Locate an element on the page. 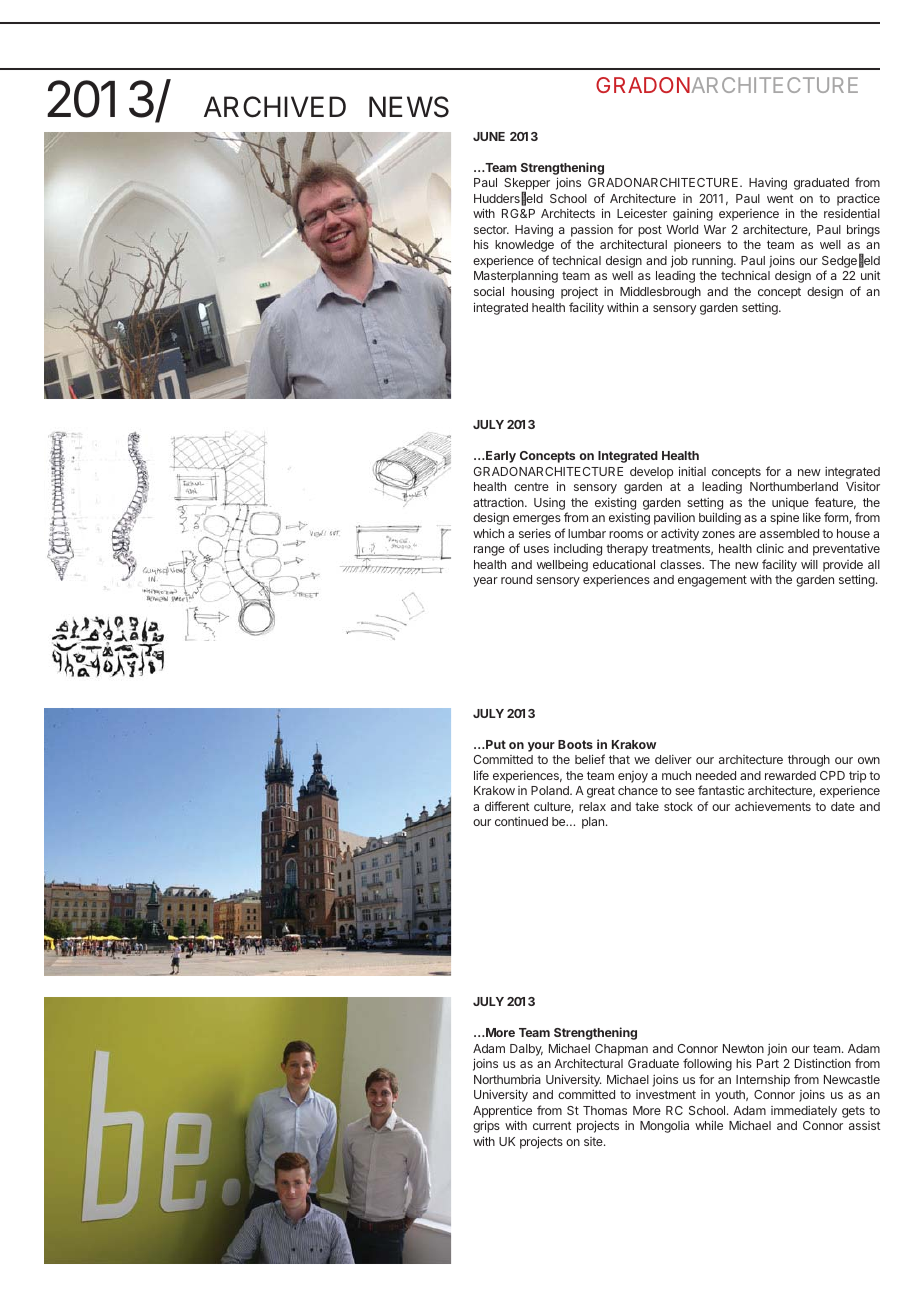 The image size is (924, 1308). JUNE is located at coordinates (489, 136).
